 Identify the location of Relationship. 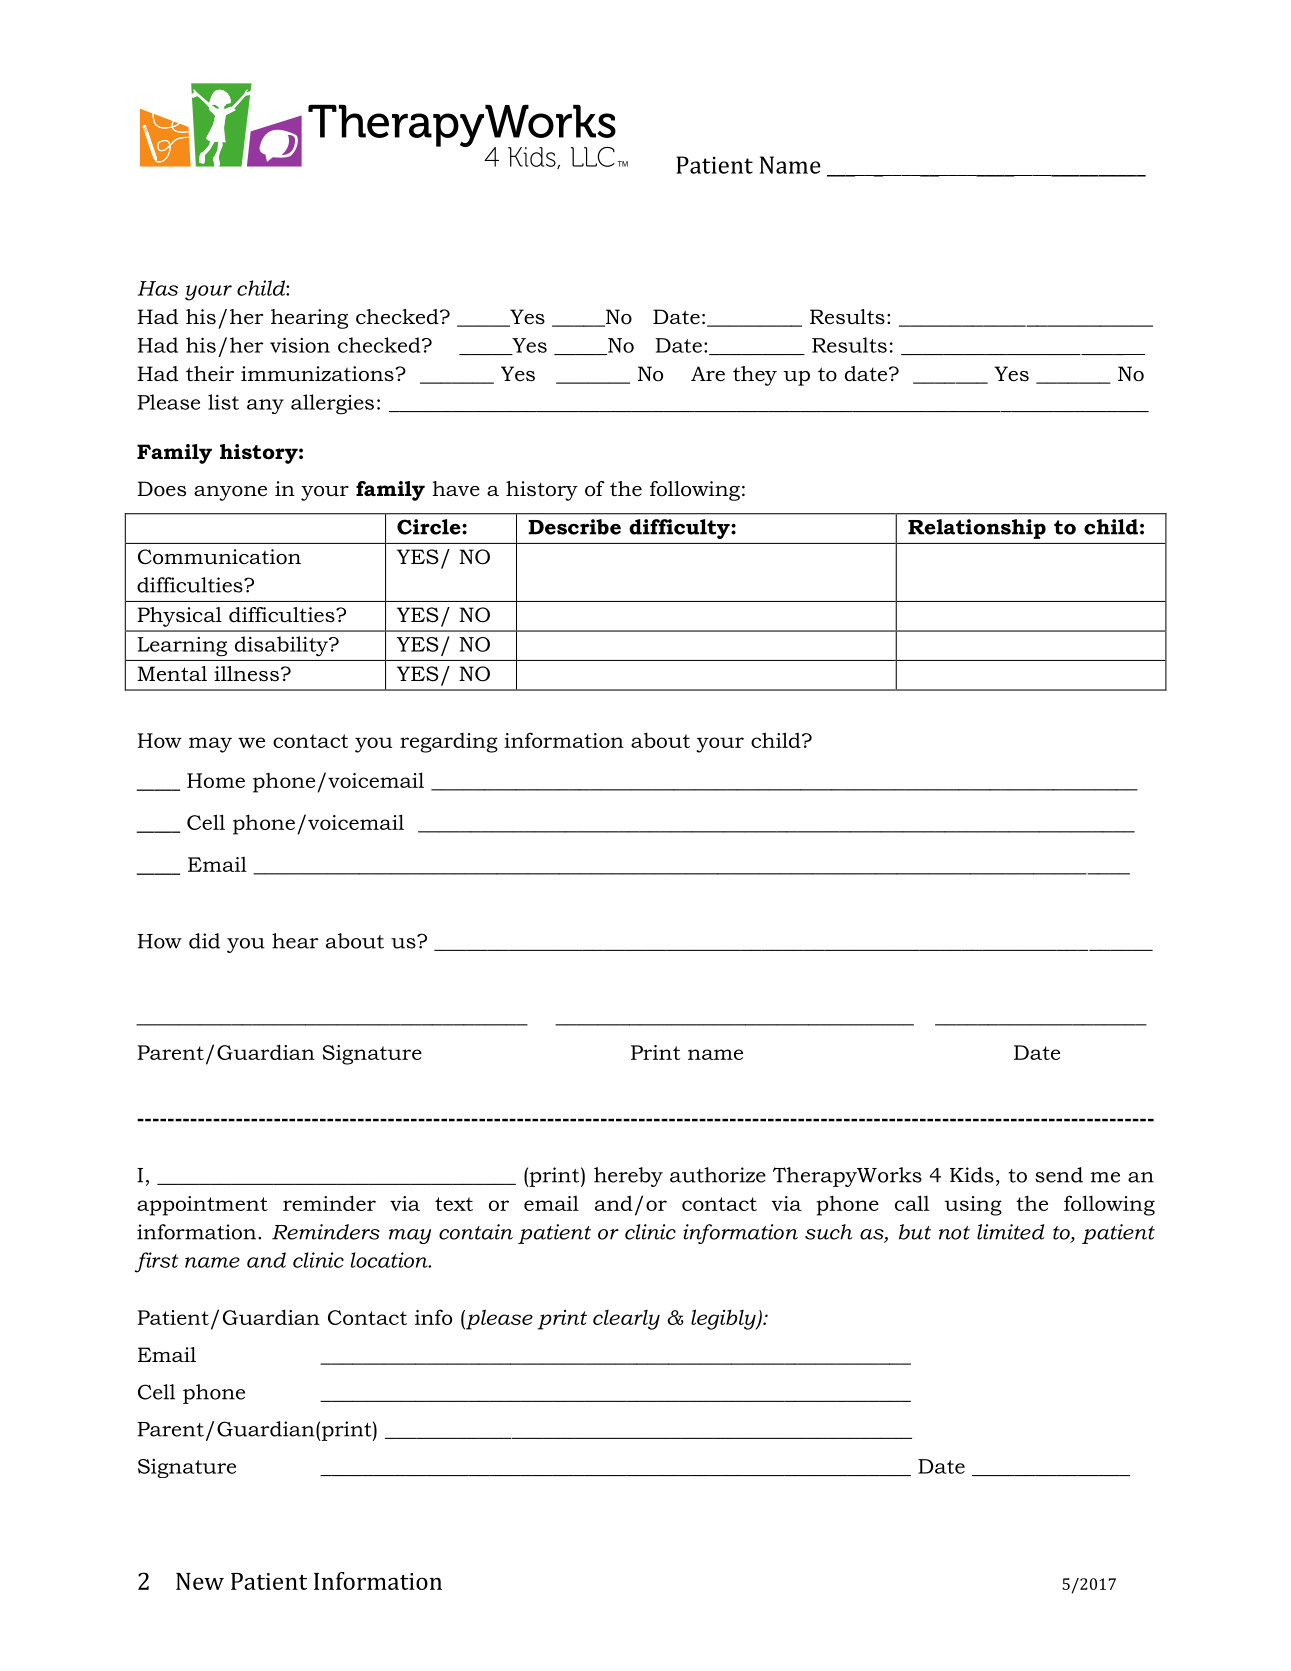
(977, 529).
